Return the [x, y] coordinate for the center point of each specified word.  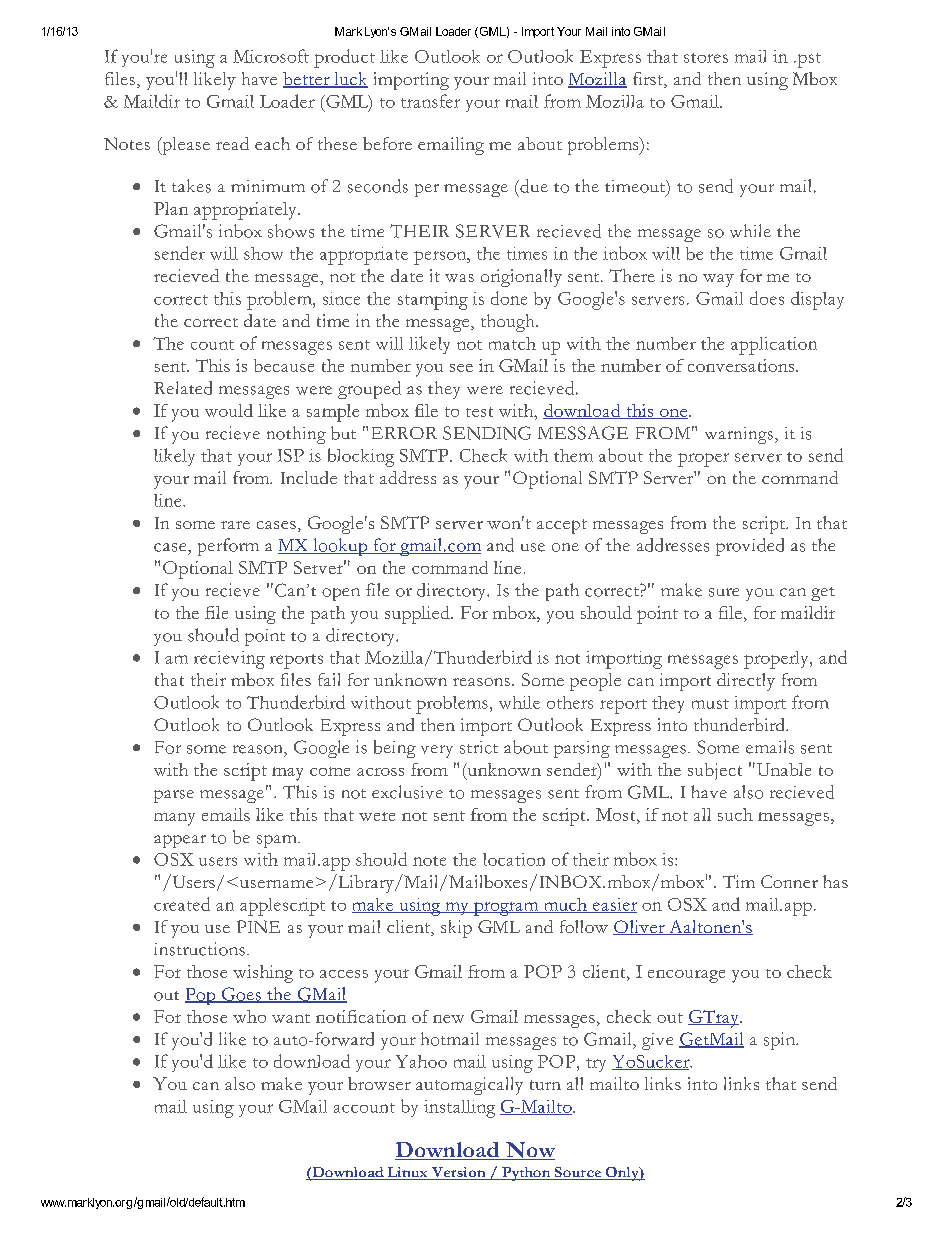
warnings [739, 435]
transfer [430, 101]
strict [479, 747]
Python [526, 1174]
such [735, 814]
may [287, 774]
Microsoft [271, 56]
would [229, 410]
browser [379, 1083]
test [479, 412]
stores [706, 58]
